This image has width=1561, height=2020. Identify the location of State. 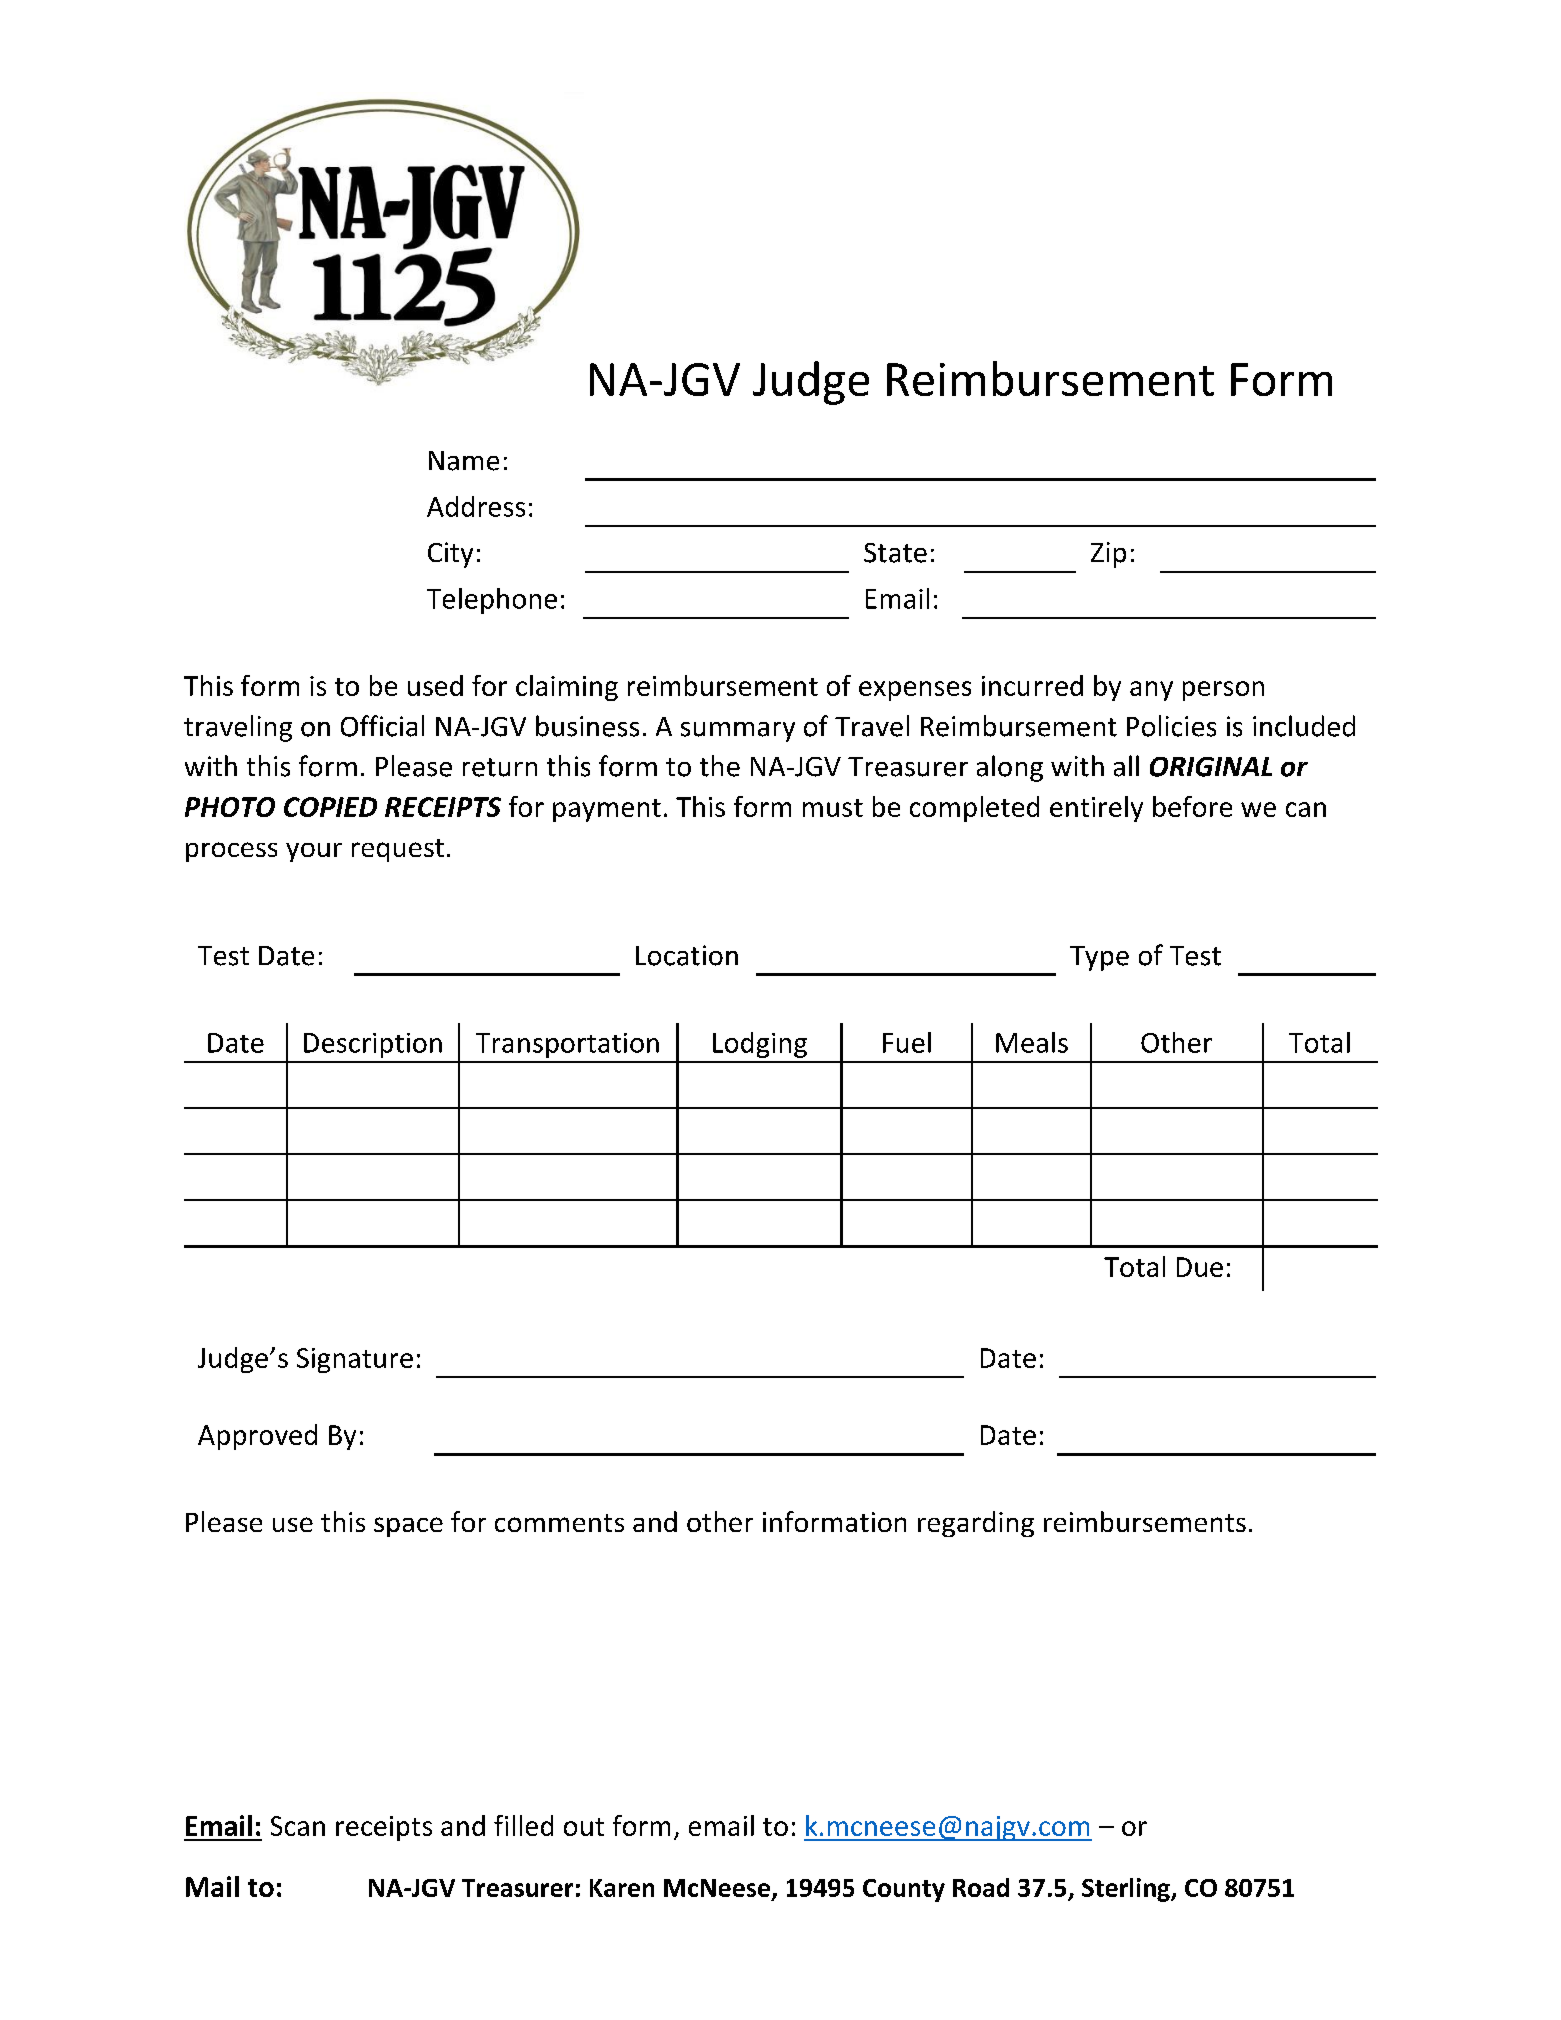
(895, 553).
